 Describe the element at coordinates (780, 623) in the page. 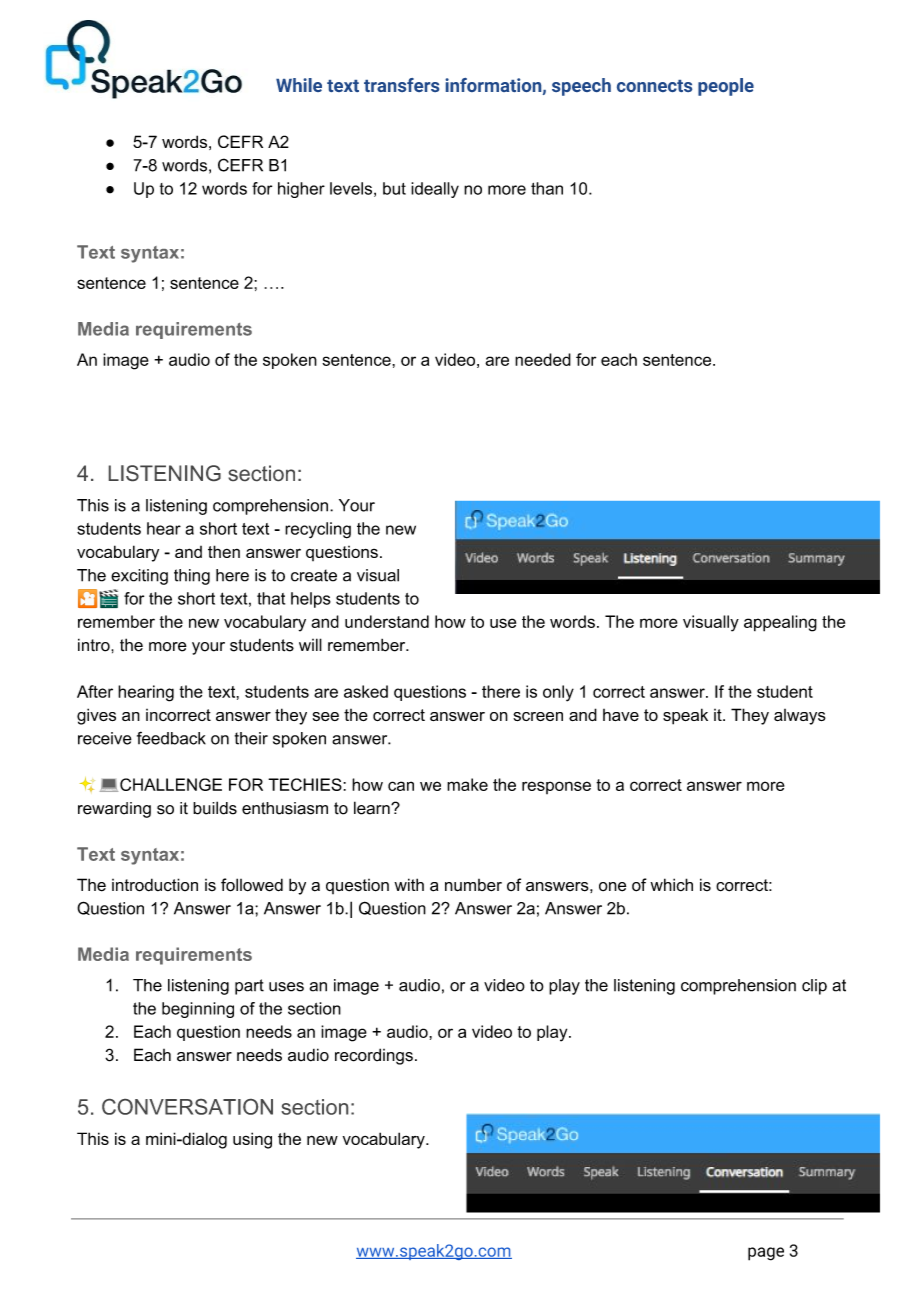

I see `appealing` at that location.
